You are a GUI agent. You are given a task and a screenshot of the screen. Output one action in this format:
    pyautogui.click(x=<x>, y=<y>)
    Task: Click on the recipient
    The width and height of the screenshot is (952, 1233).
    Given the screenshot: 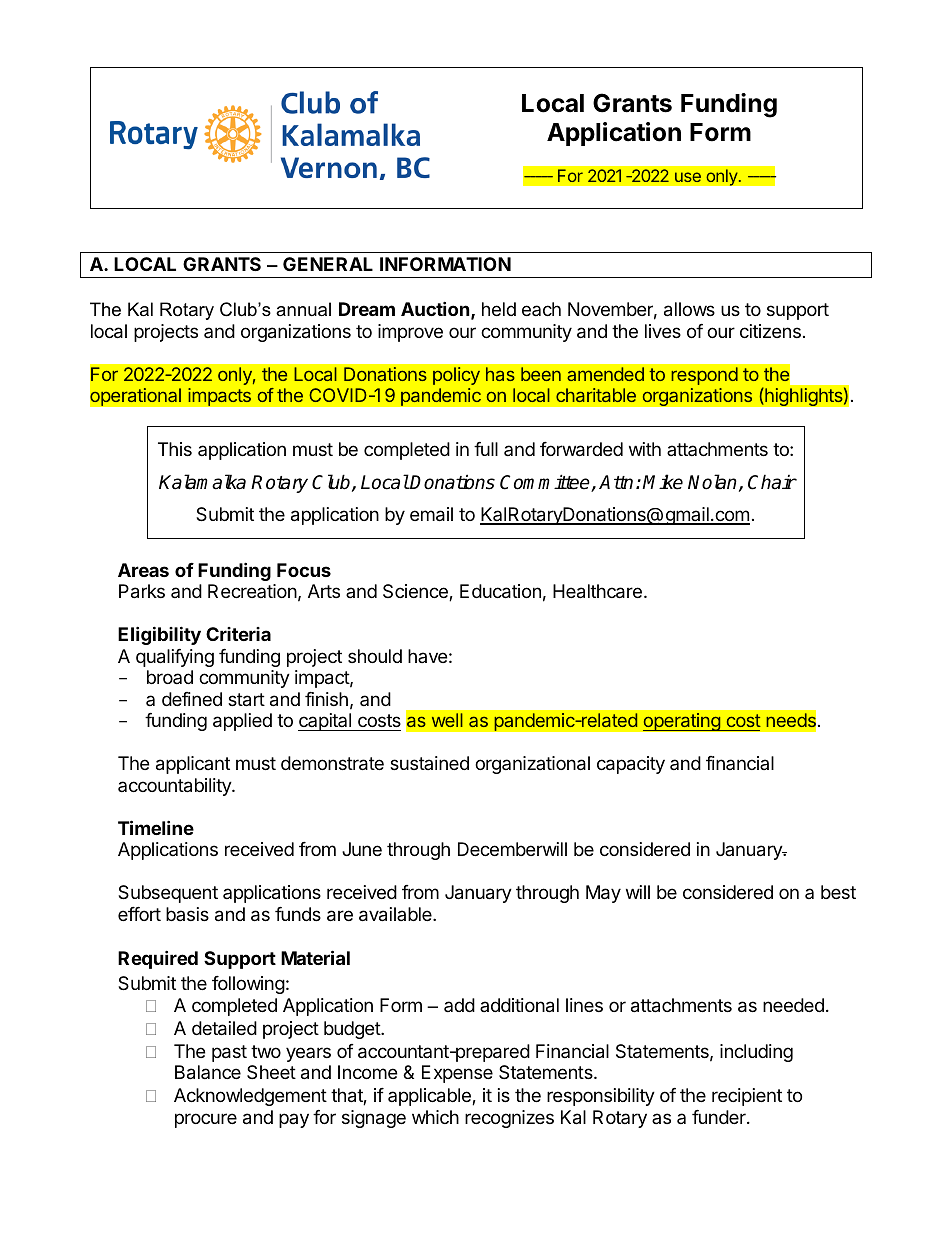 What is the action you would take?
    pyautogui.click(x=747, y=1097)
